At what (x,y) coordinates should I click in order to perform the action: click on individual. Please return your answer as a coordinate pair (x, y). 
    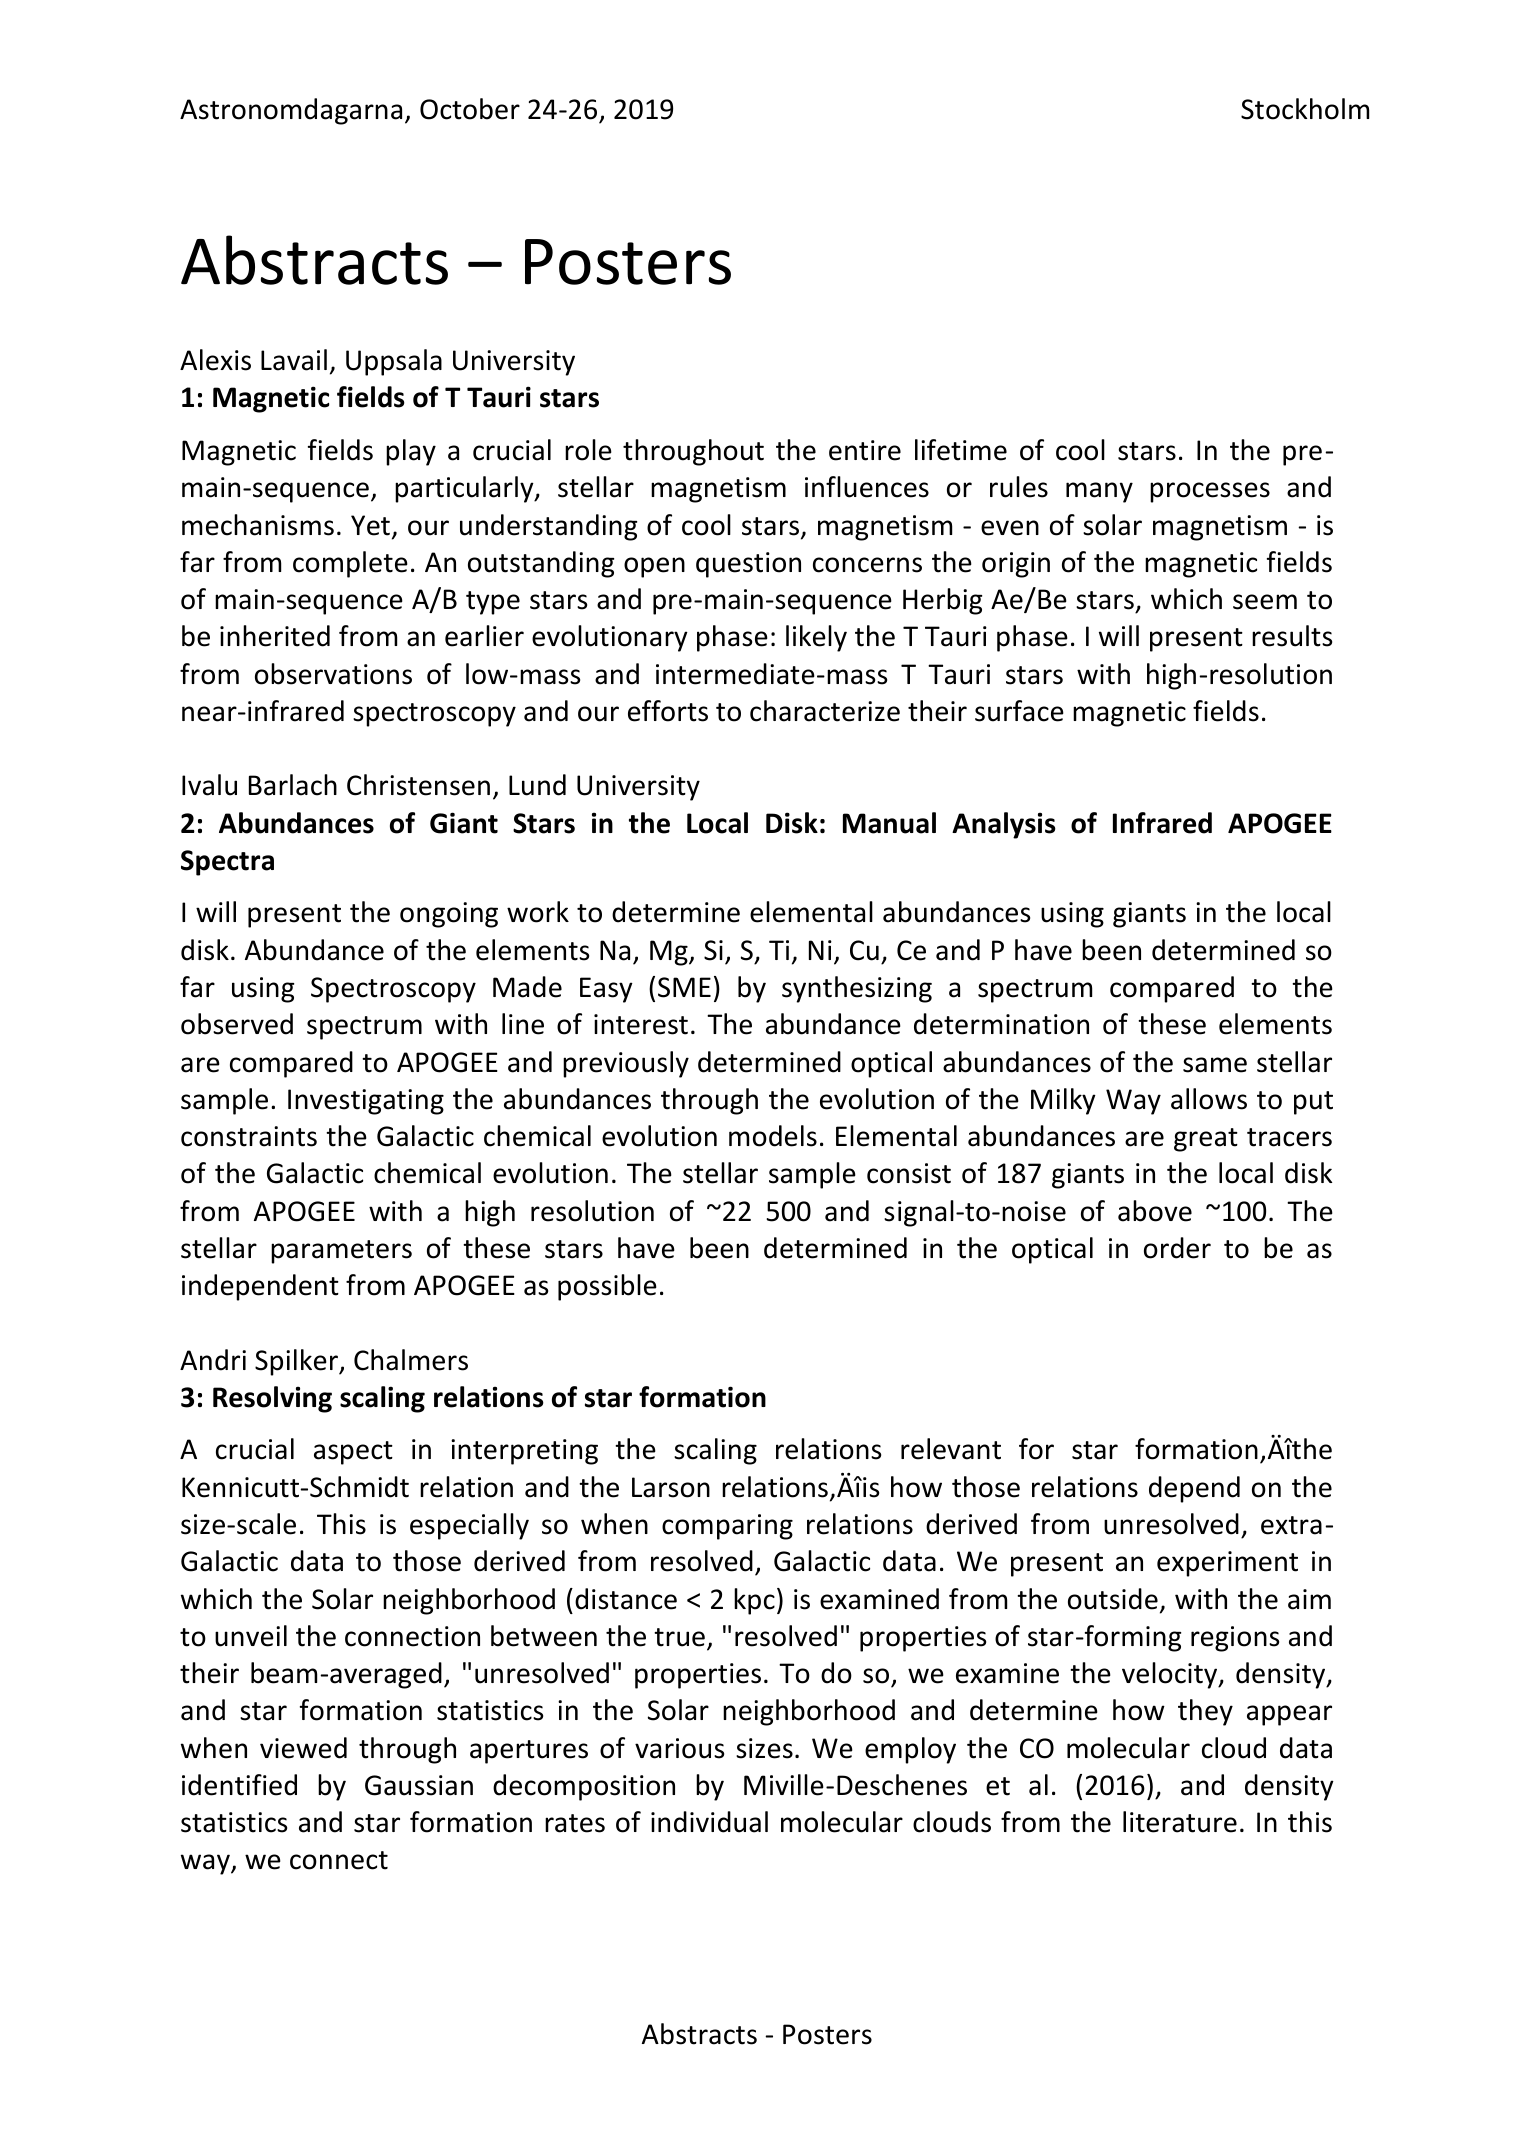
    Looking at the image, I should click on (709, 1822).
